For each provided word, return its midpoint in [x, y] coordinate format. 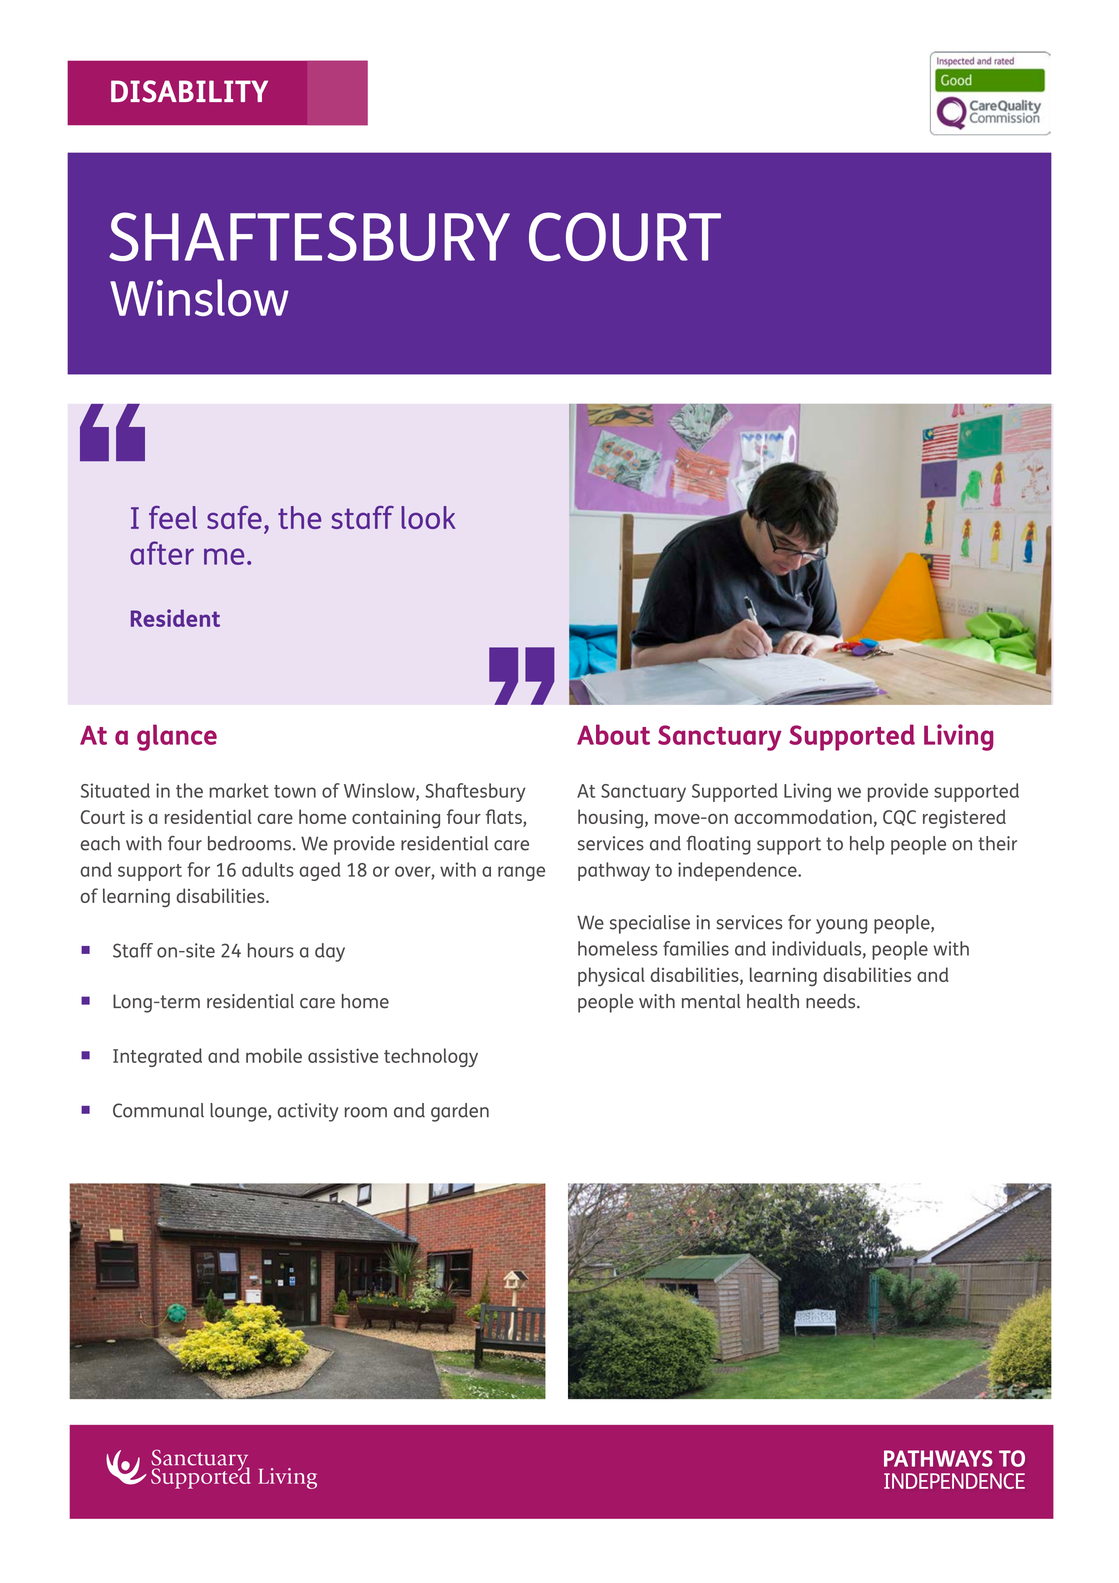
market [239, 790]
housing [610, 819]
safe [234, 517]
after [162, 553]
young [841, 926]
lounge [239, 1112]
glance [177, 737]
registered [964, 819]
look [428, 517]
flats [505, 818]
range [521, 873]
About [613, 734]
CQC [899, 818]
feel [173, 517]
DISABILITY [189, 91]
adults [268, 869]
